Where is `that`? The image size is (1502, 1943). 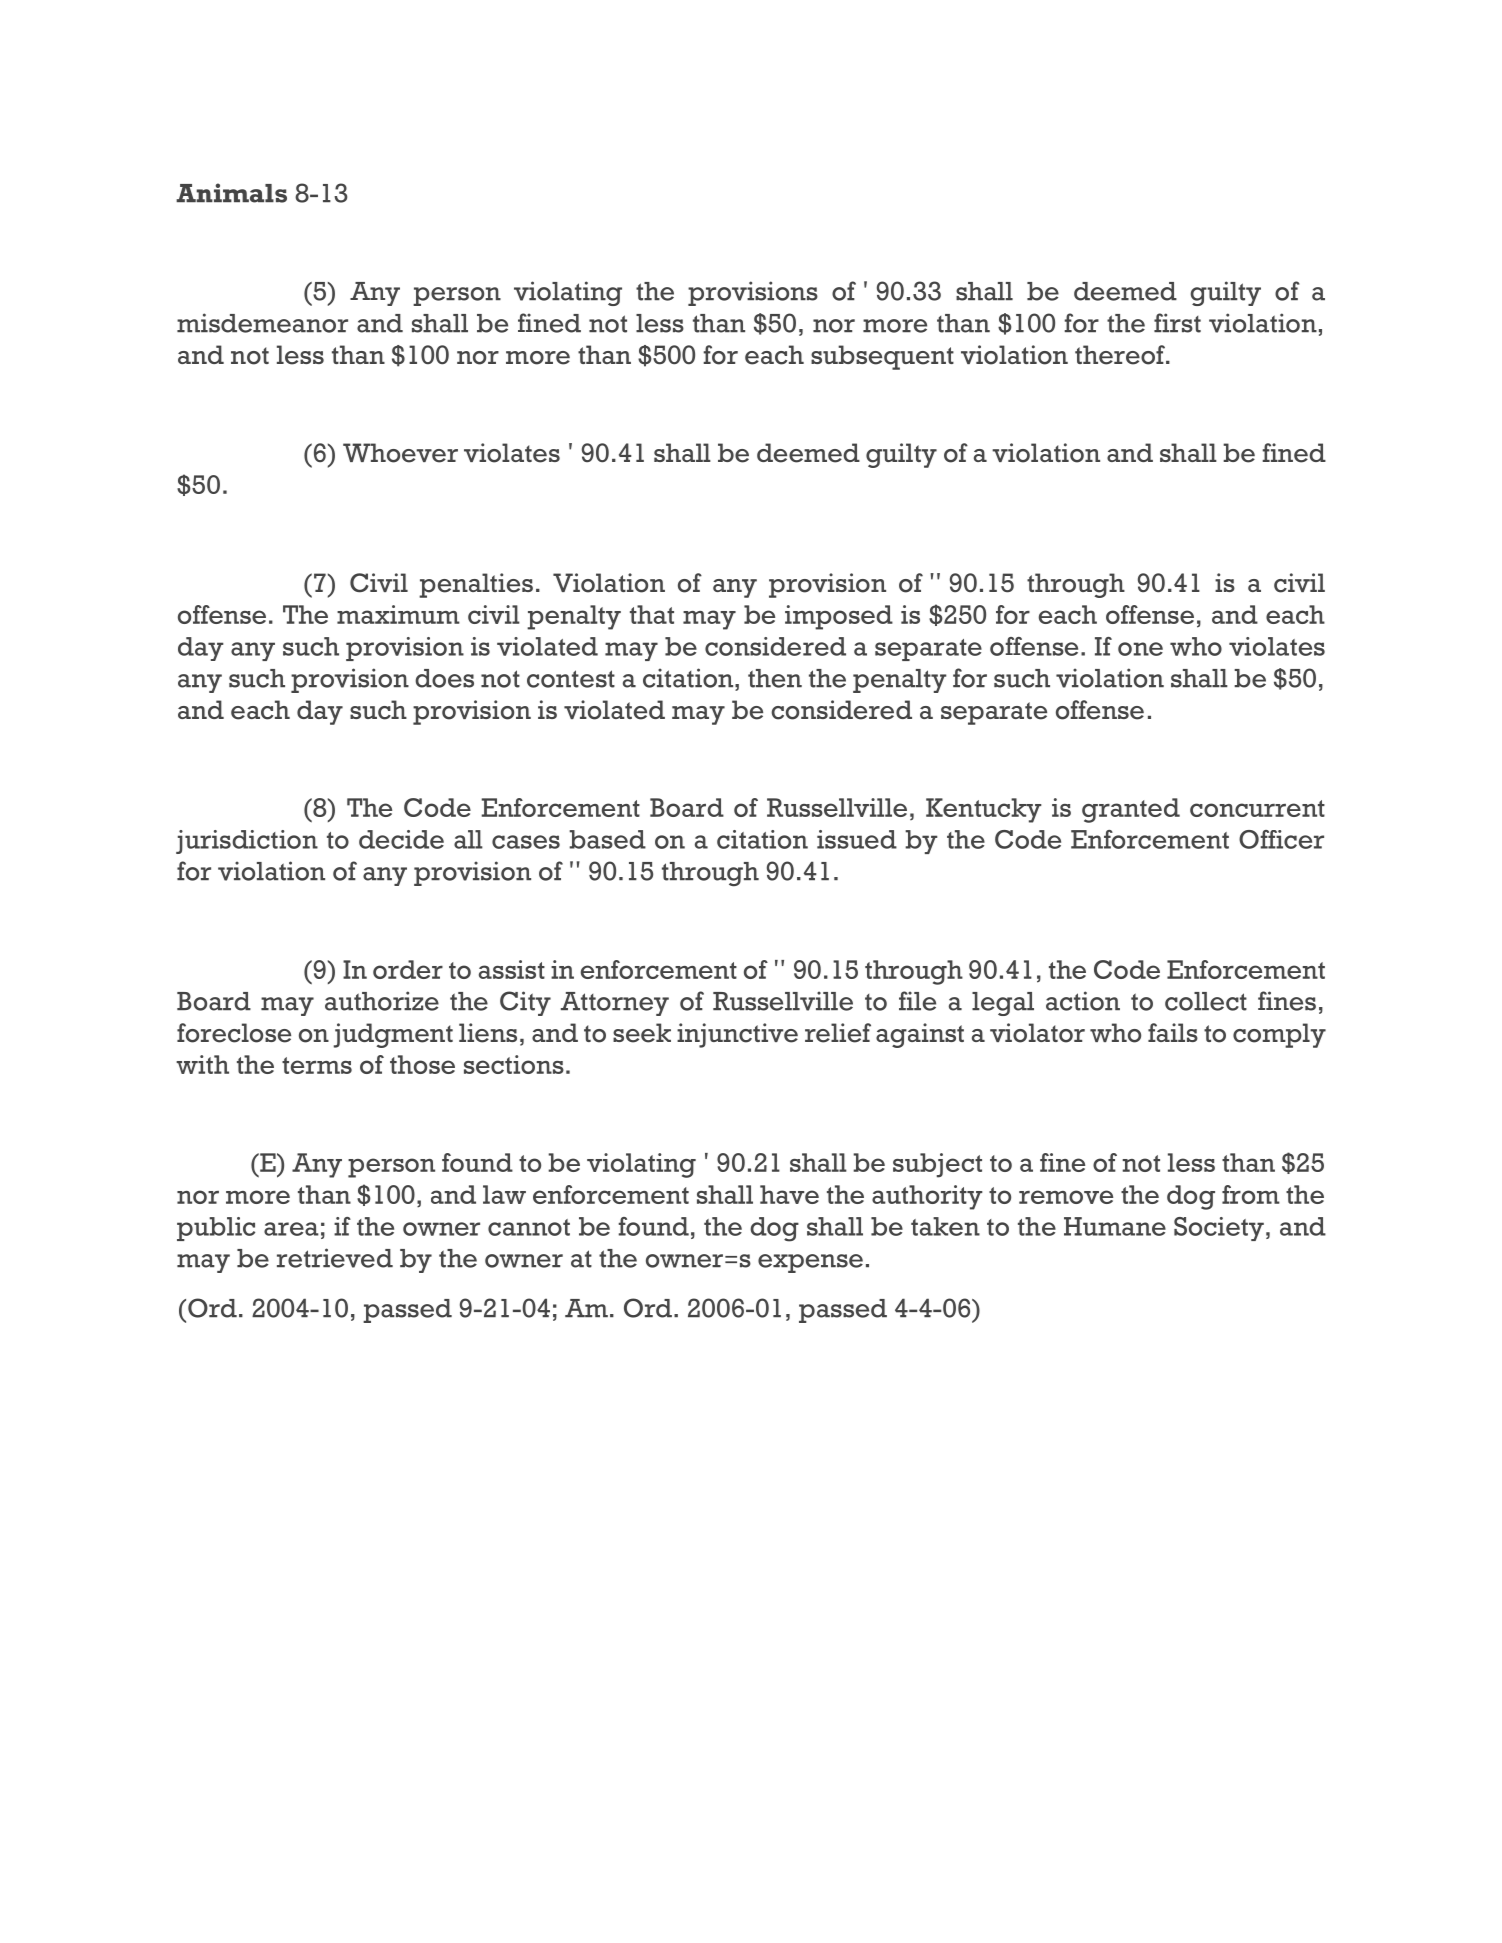
that is located at coordinates (652, 614).
